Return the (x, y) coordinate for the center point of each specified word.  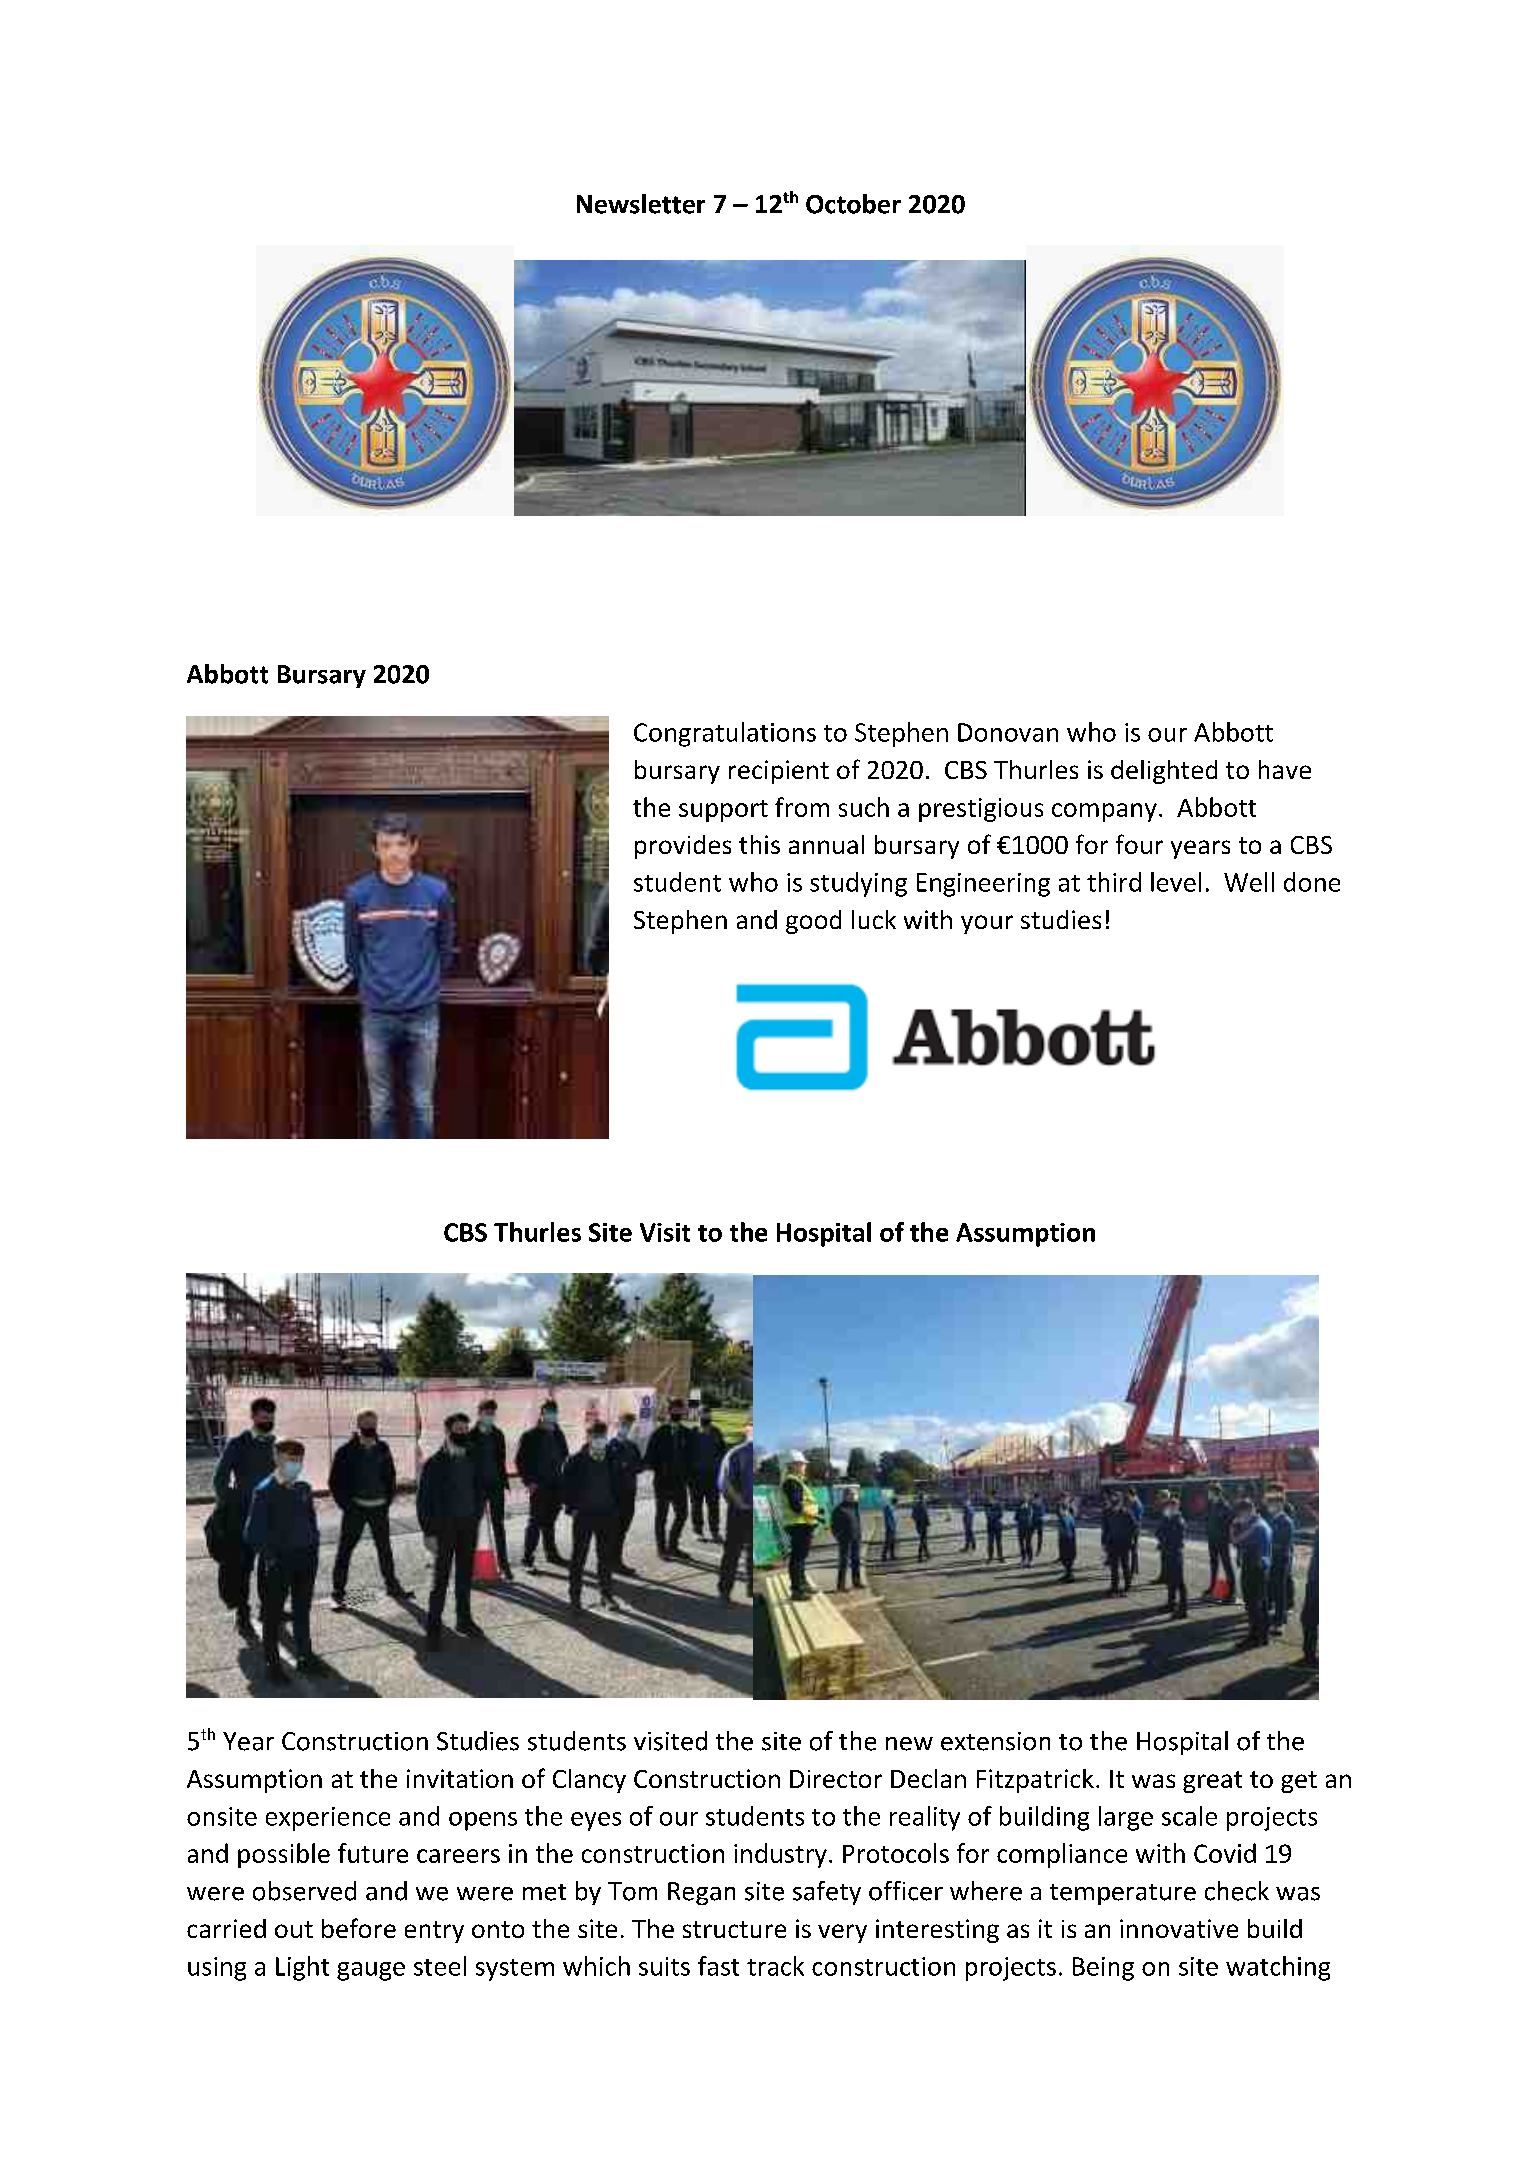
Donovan (1008, 732)
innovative (1179, 1928)
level (1176, 882)
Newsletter (641, 204)
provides (683, 847)
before (359, 1928)
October (853, 204)
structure (734, 1929)
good (813, 922)
